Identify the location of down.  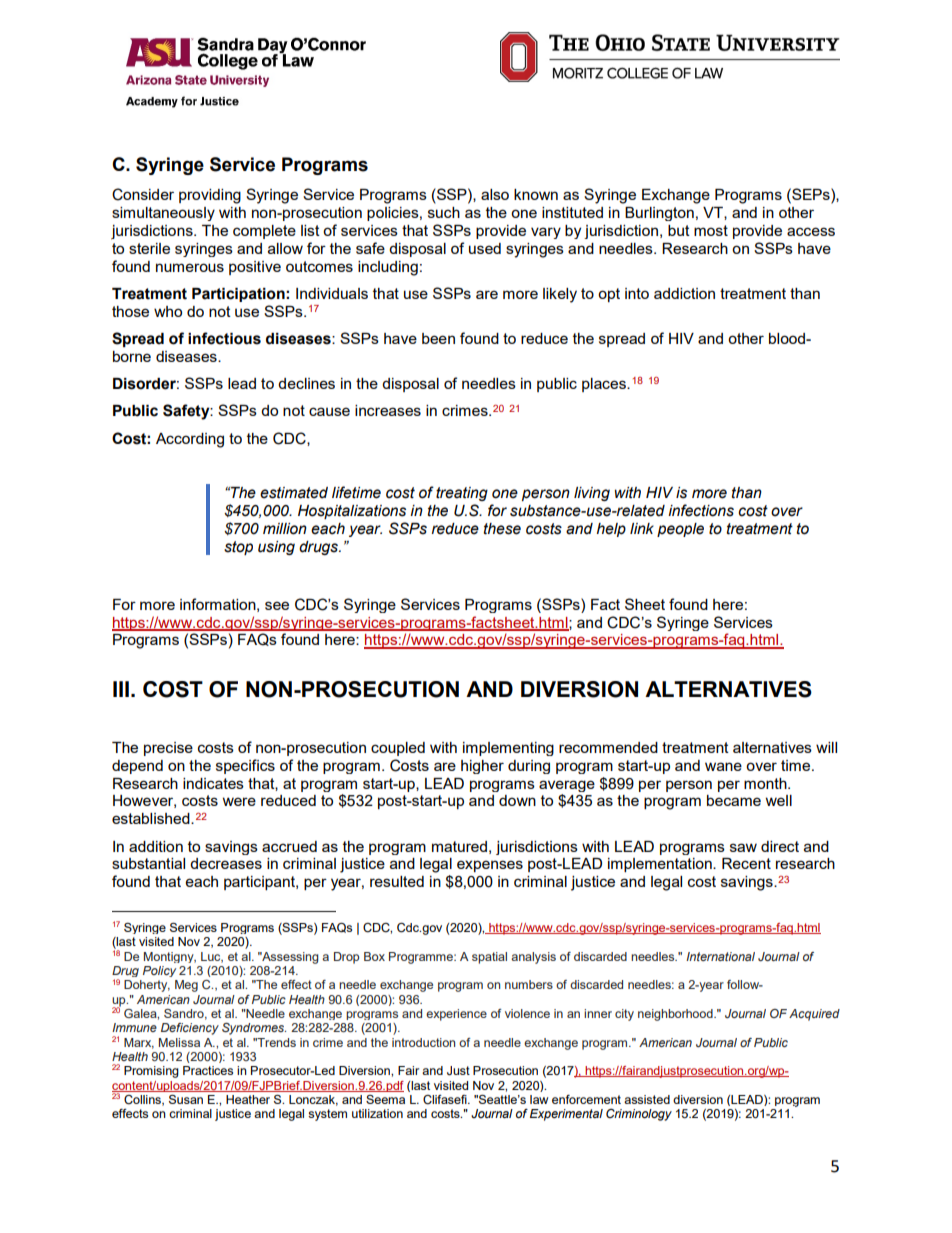
(517, 800).
